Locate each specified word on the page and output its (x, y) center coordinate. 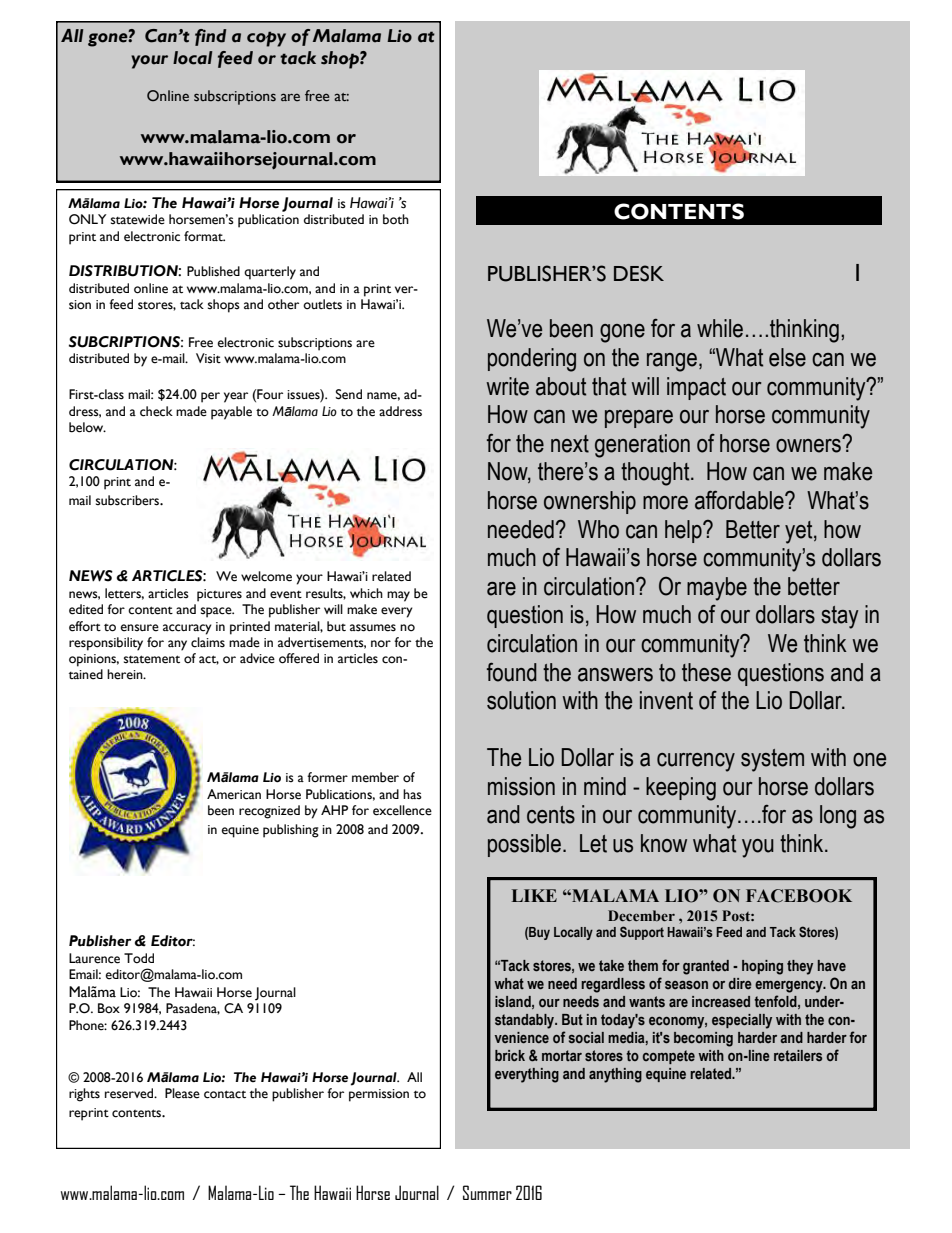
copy (266, 39)
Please (182, 1093)
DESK (639, 273)
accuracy (187, 629)
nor (381, 644)
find (210, 37)
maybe (717, 589)
